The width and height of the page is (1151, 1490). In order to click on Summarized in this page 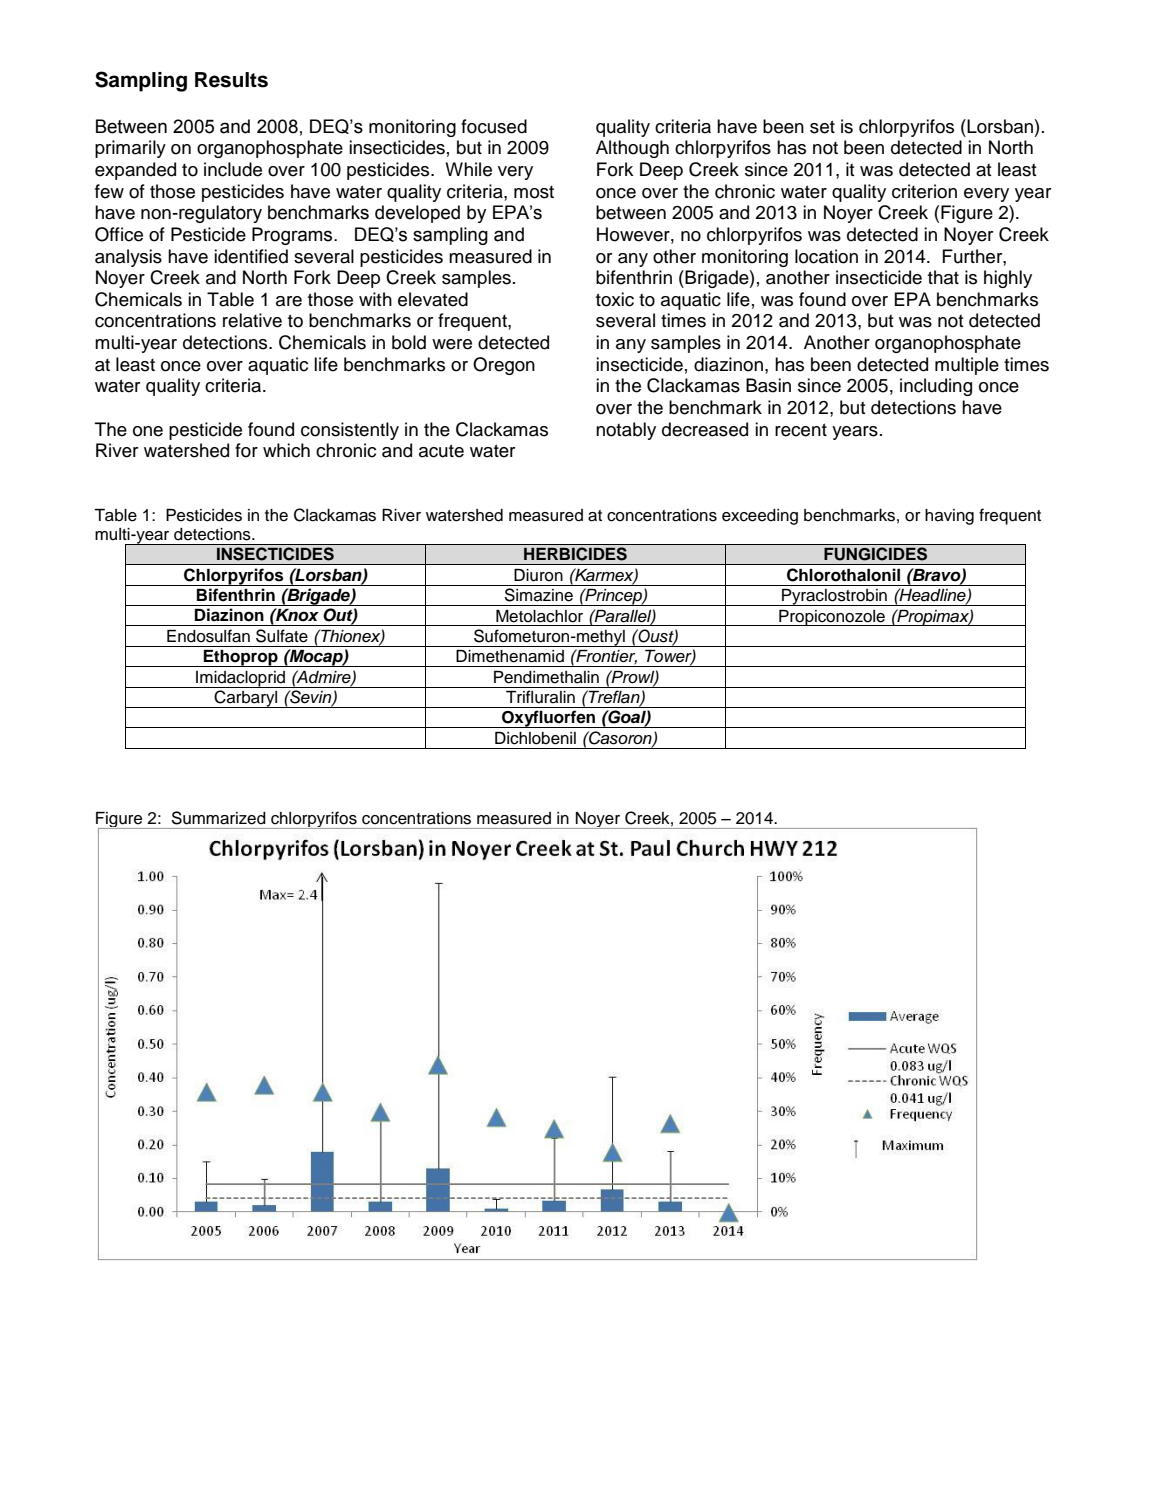, I will do `click(218, 818)`.
